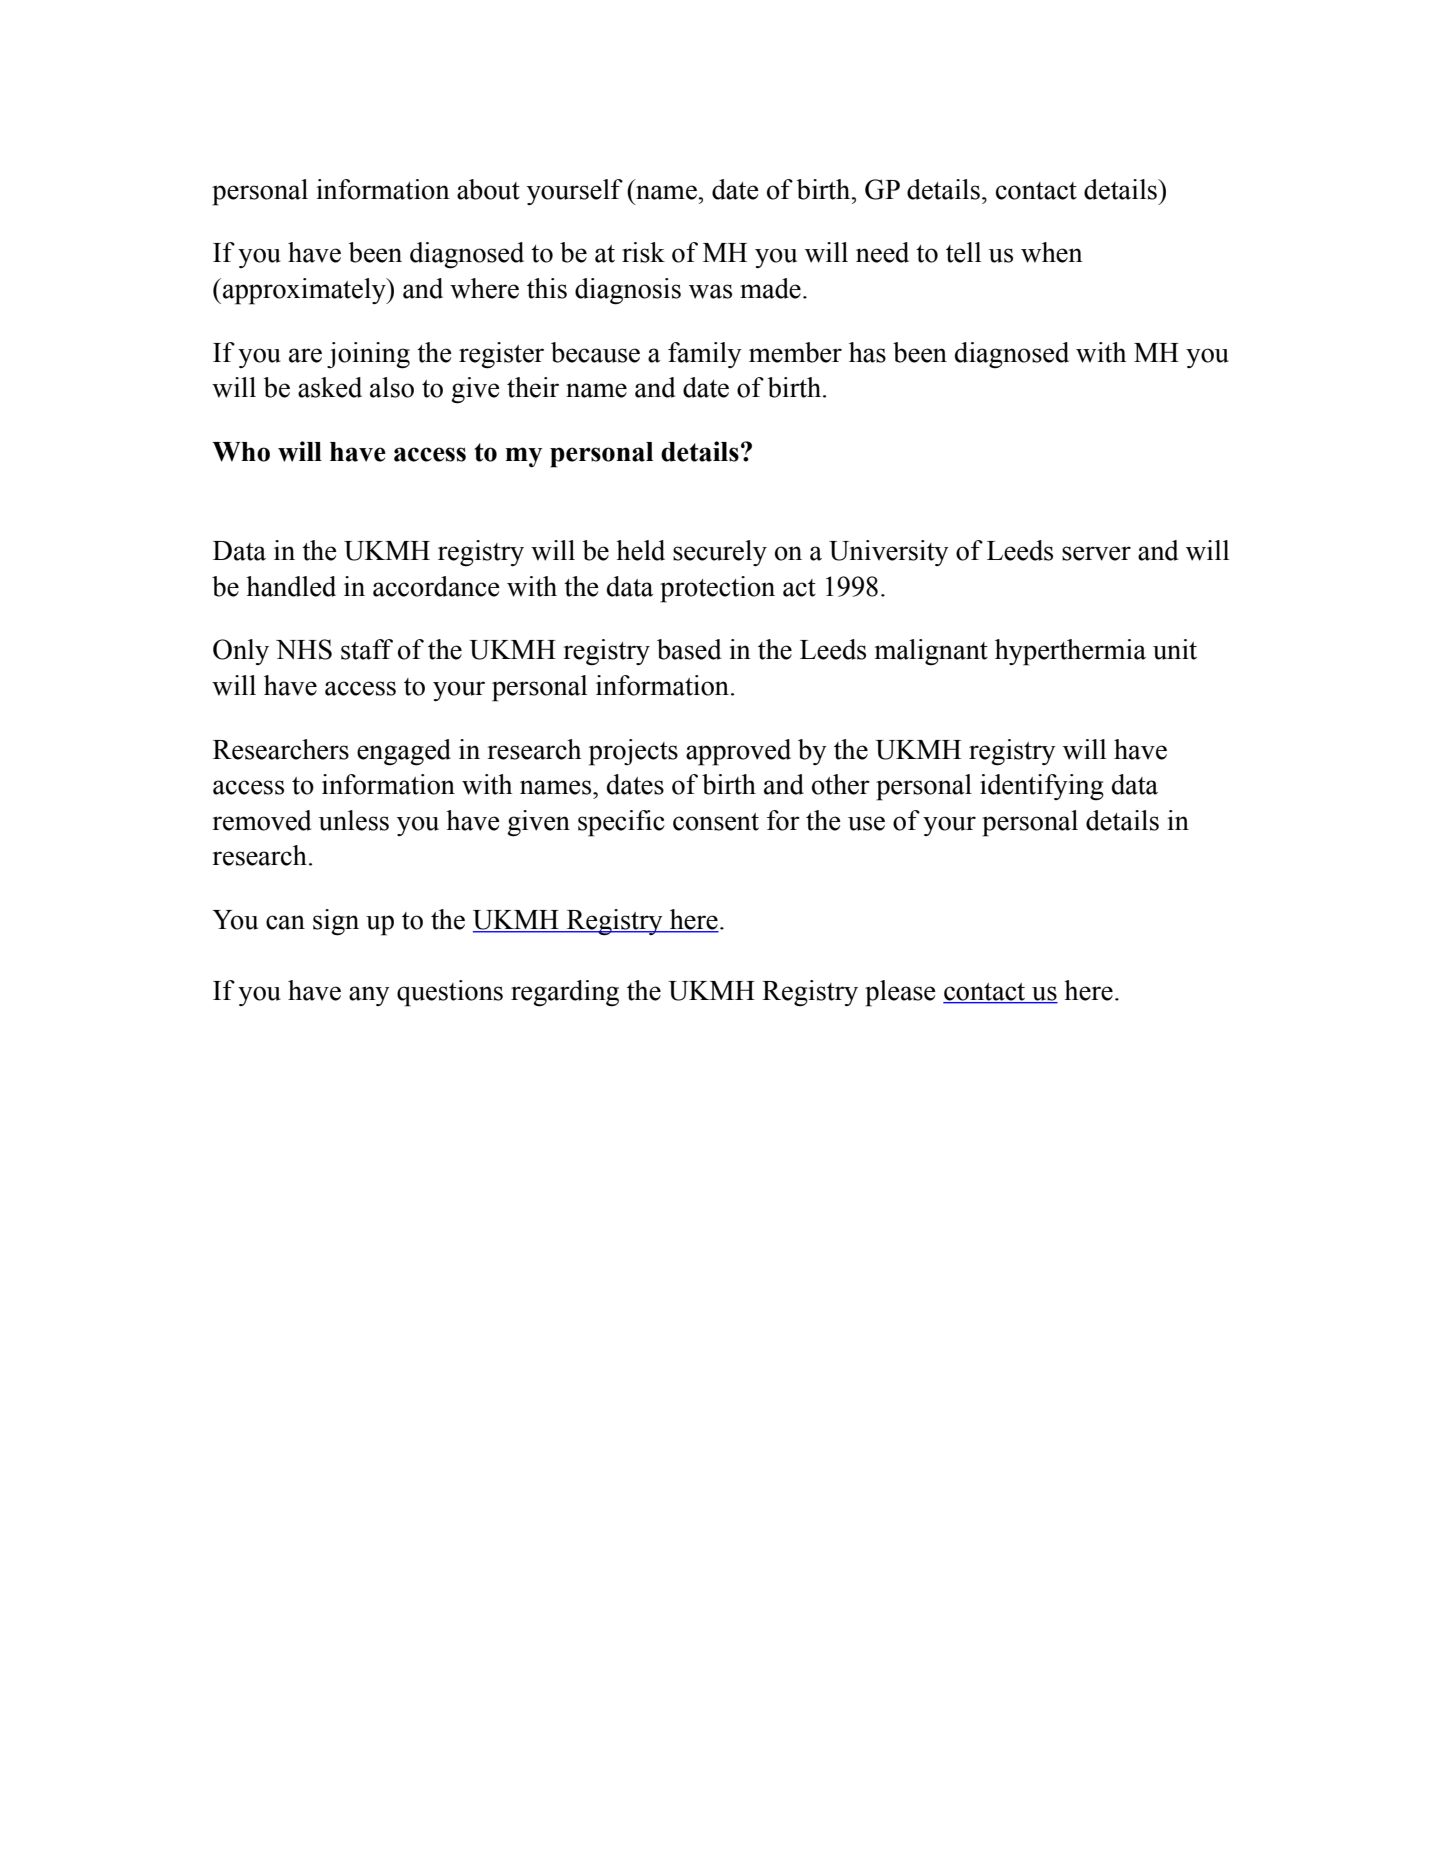 This screenshot has height=1872, width=1446. I want to click on regarding, so click(565, 993).
